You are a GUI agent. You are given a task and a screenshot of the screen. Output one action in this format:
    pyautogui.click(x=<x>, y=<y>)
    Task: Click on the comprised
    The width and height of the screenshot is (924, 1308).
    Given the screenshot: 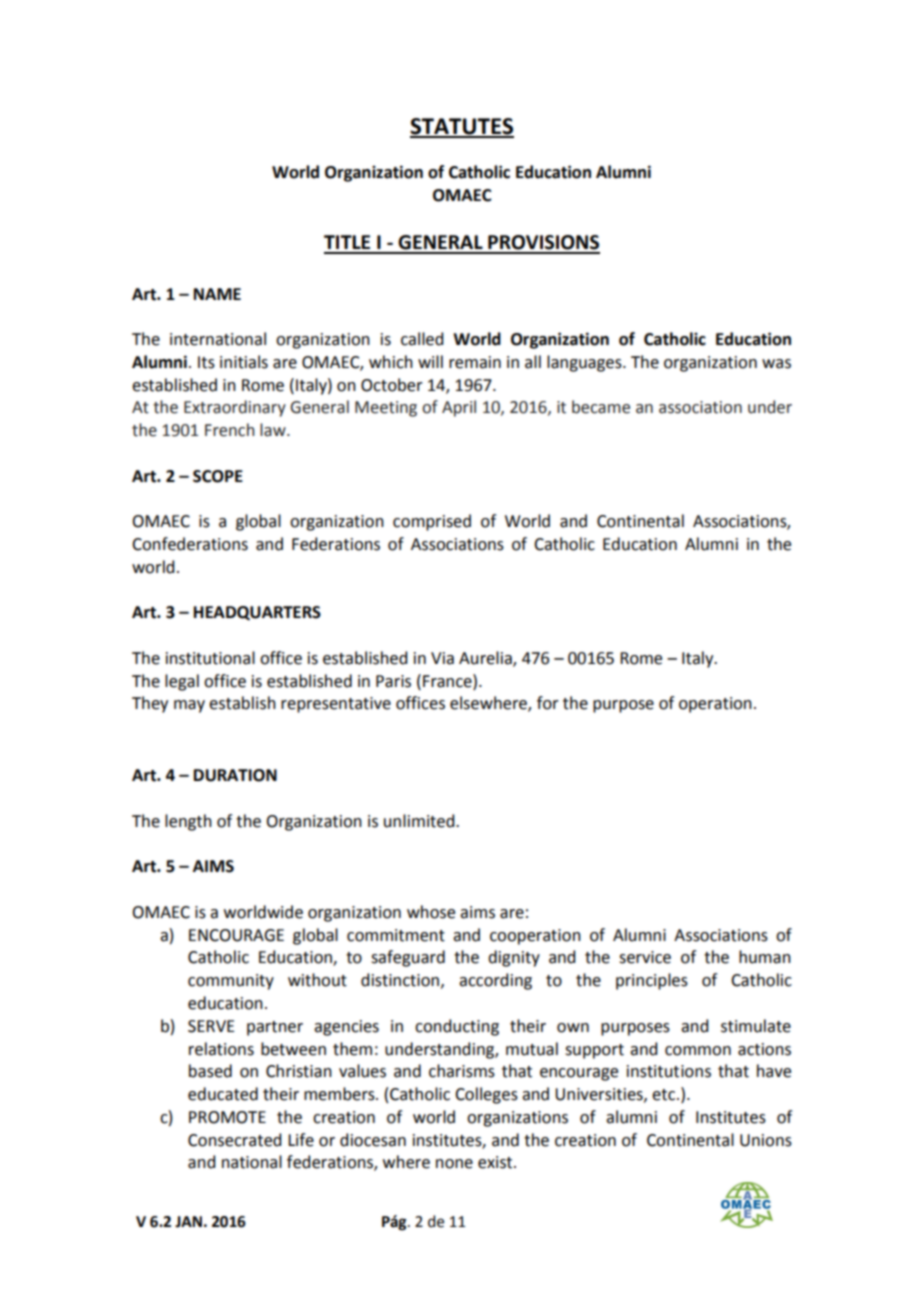 What is the action you would take?
    pyautogui.click(x=432, y=522)
